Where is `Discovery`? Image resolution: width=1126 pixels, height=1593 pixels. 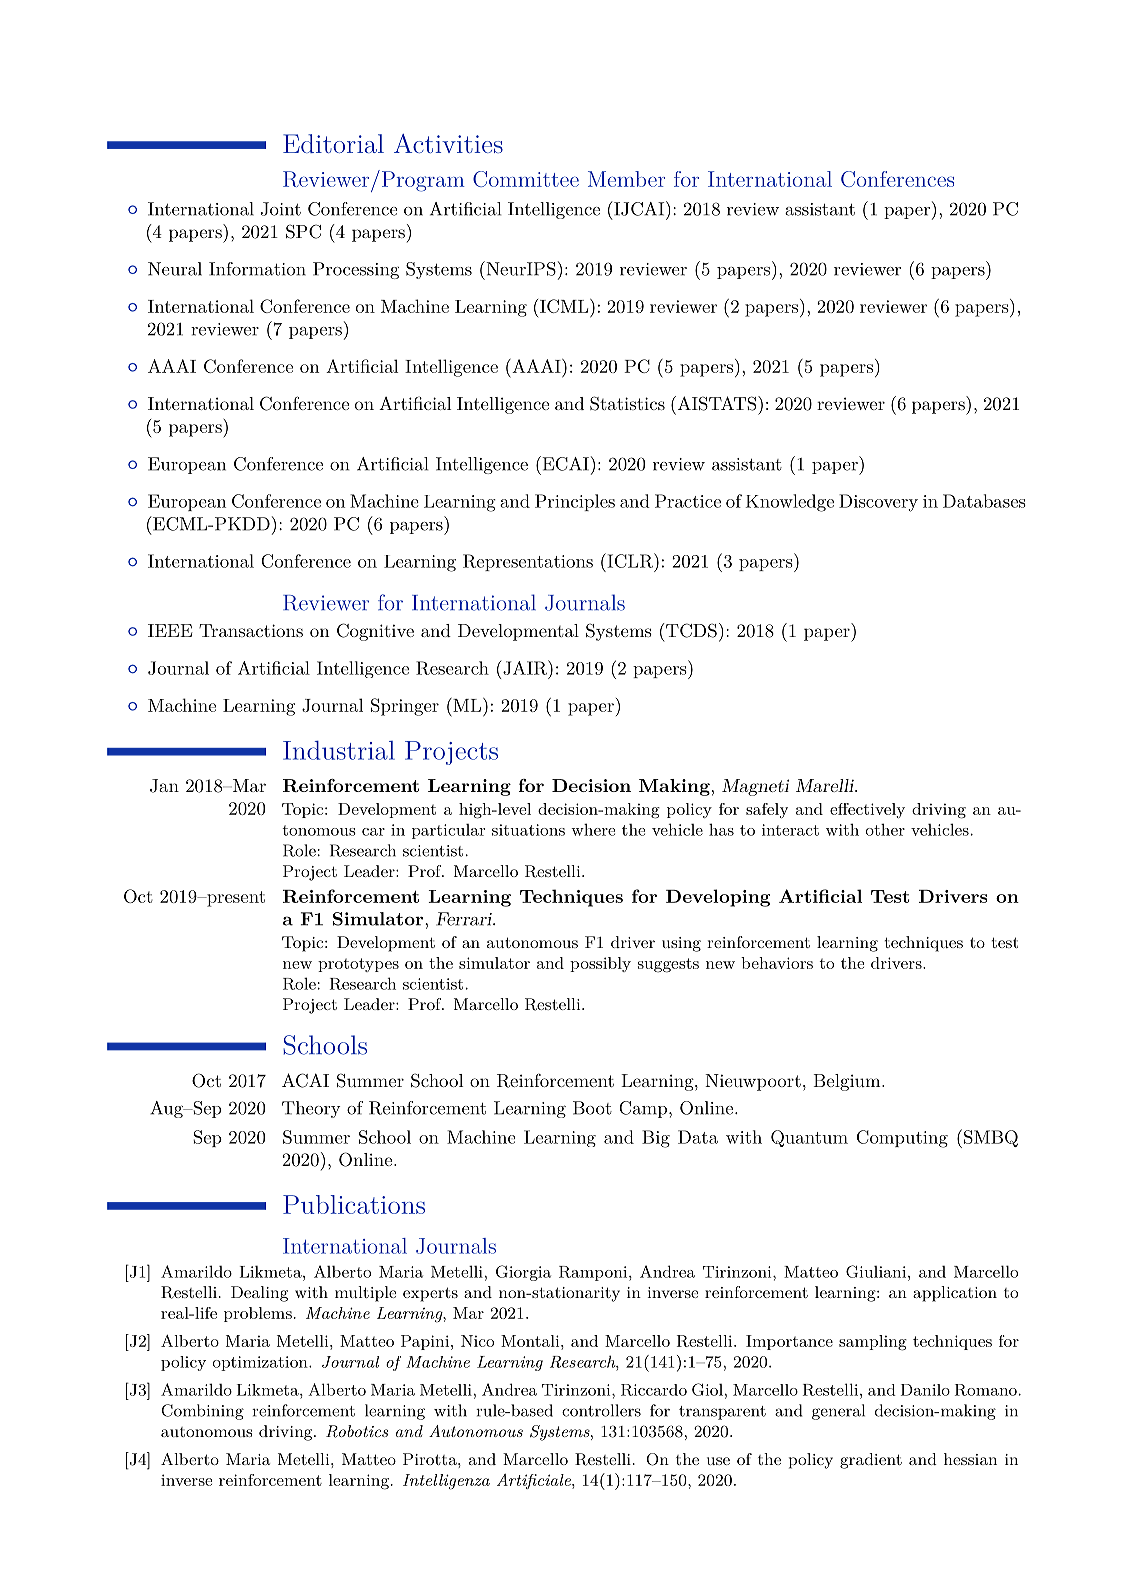
Discovery is located at coordinates (878, 503).
